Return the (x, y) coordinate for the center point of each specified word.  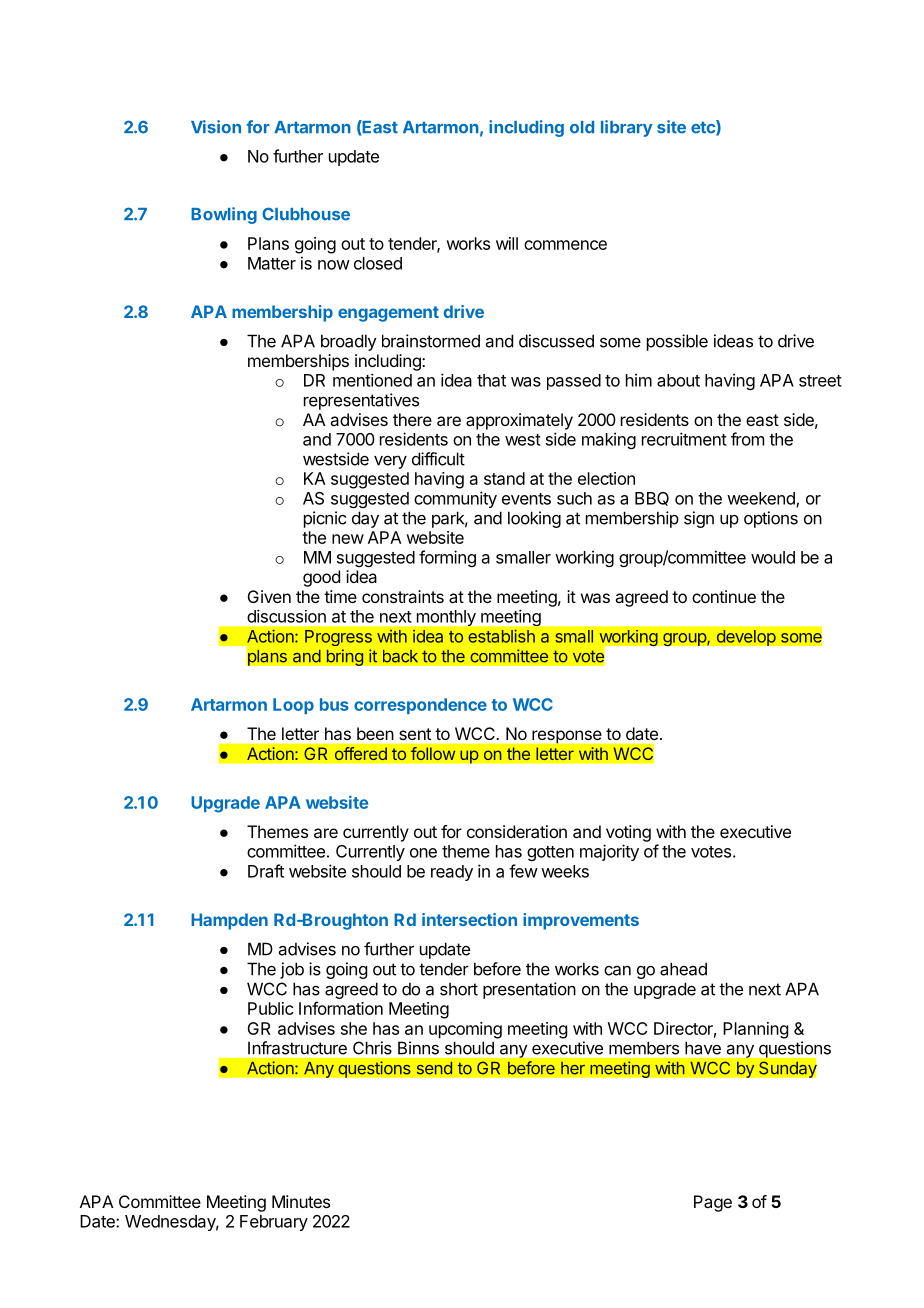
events (526, 499)
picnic (325, 519)
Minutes (301, 1201)
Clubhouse (306, 214)
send (434, 1068)
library (627, 128)
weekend (762, 499)
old (582, 127)
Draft (266, 871)
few (523, 871)
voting (628, 833)
